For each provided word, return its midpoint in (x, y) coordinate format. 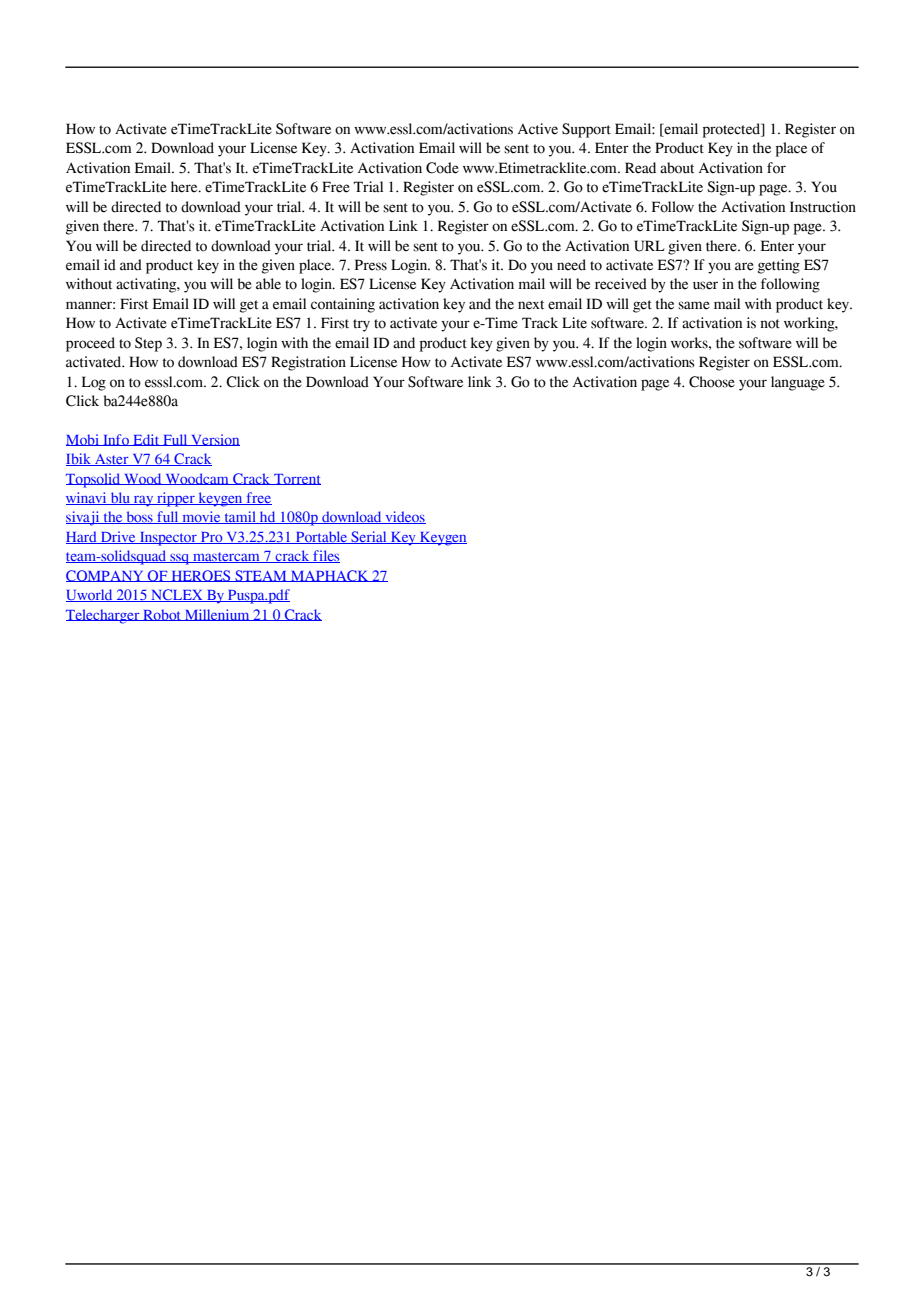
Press (371, 265)
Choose (712, 382)
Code (442, 168)
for (776, 168)
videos (404, 517)
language (798, 383)
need (571, 265)
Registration (308, 363)
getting (779, 266)
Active (538, 129)
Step (148, 344)
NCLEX (177, 595)
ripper (176, 499)
